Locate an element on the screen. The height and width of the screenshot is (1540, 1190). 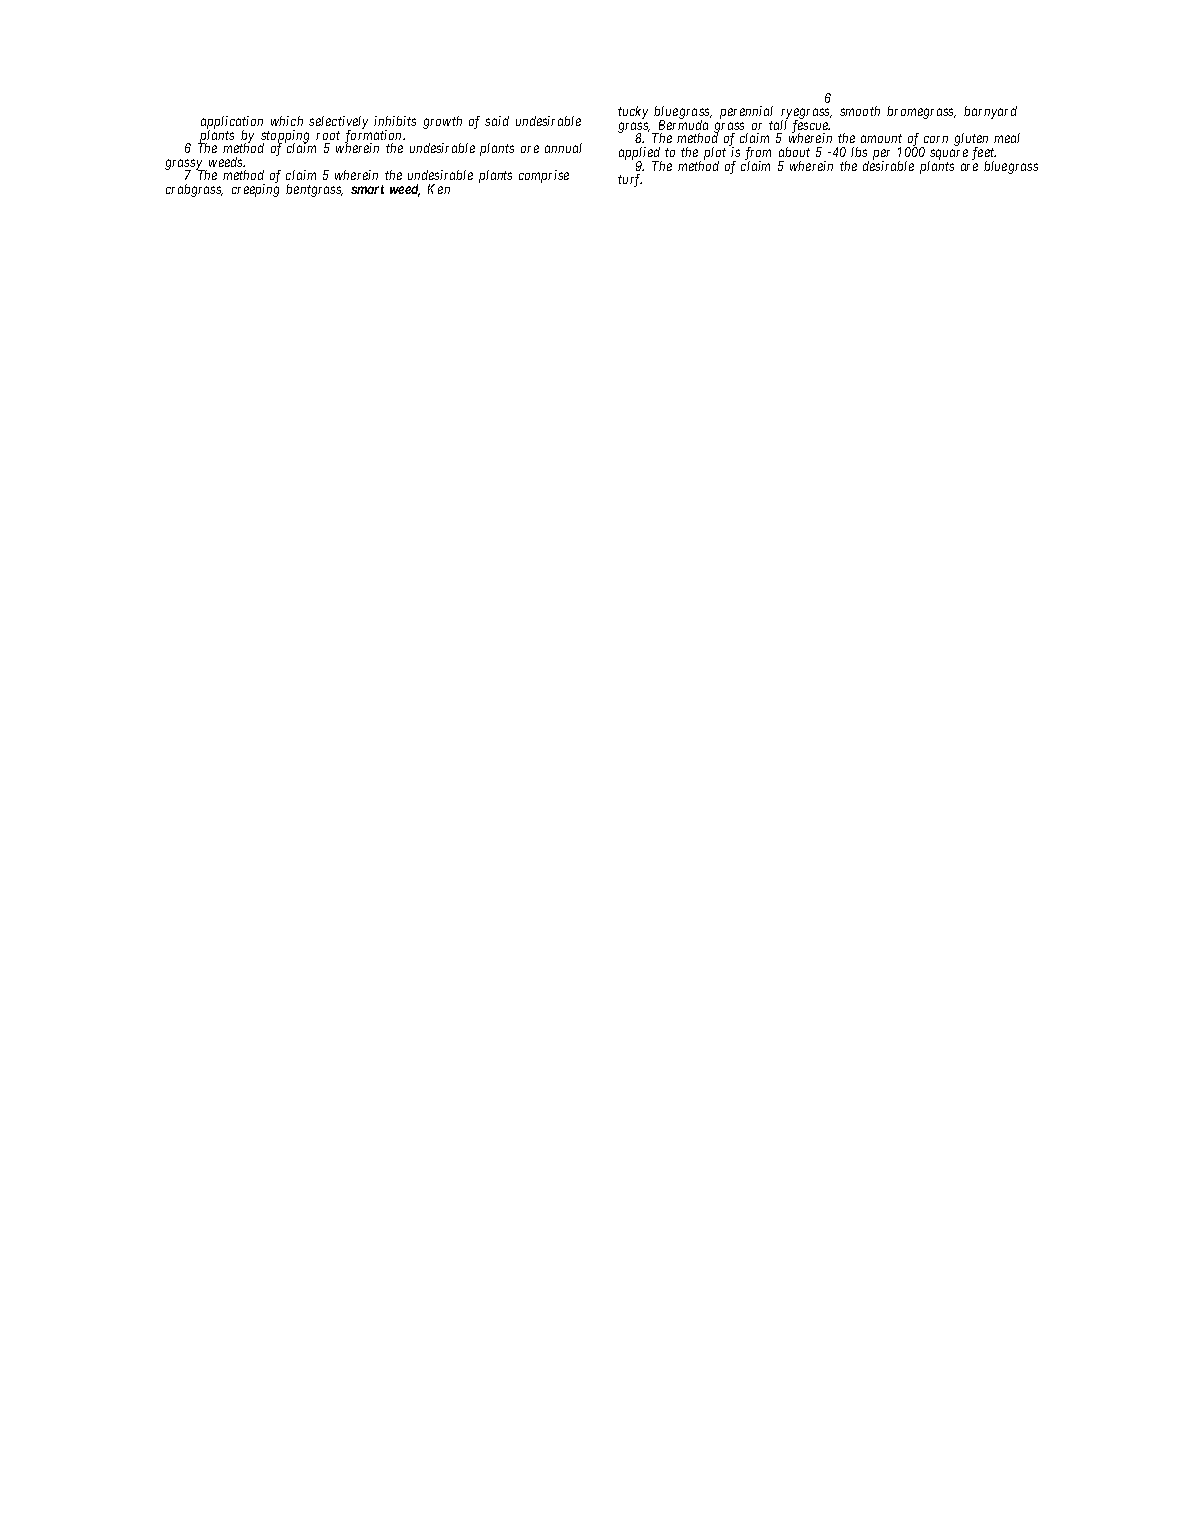
smart is located at coordinates (367, 189).
